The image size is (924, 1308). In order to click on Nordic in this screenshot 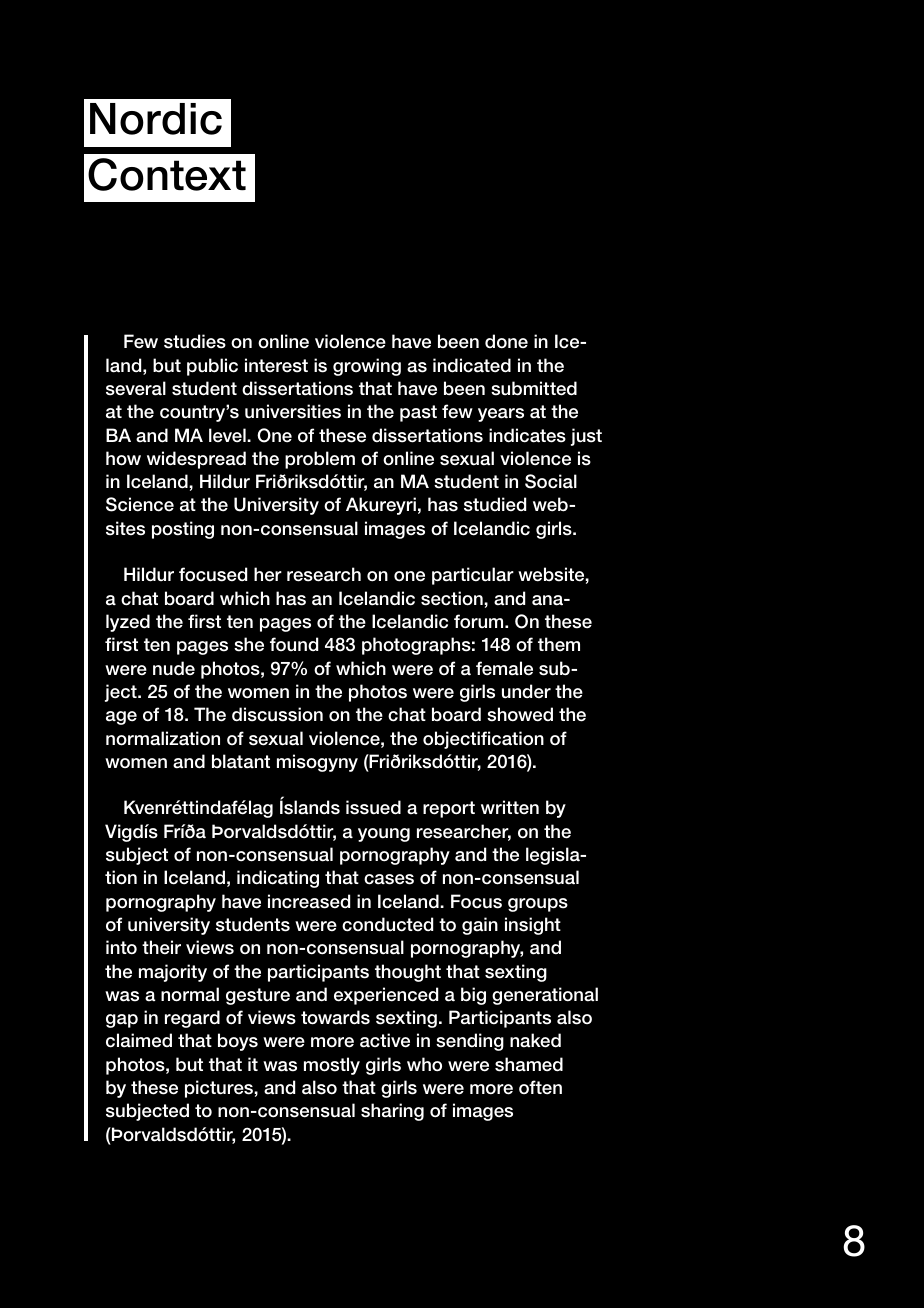, I will do `click(156, 119)`.
